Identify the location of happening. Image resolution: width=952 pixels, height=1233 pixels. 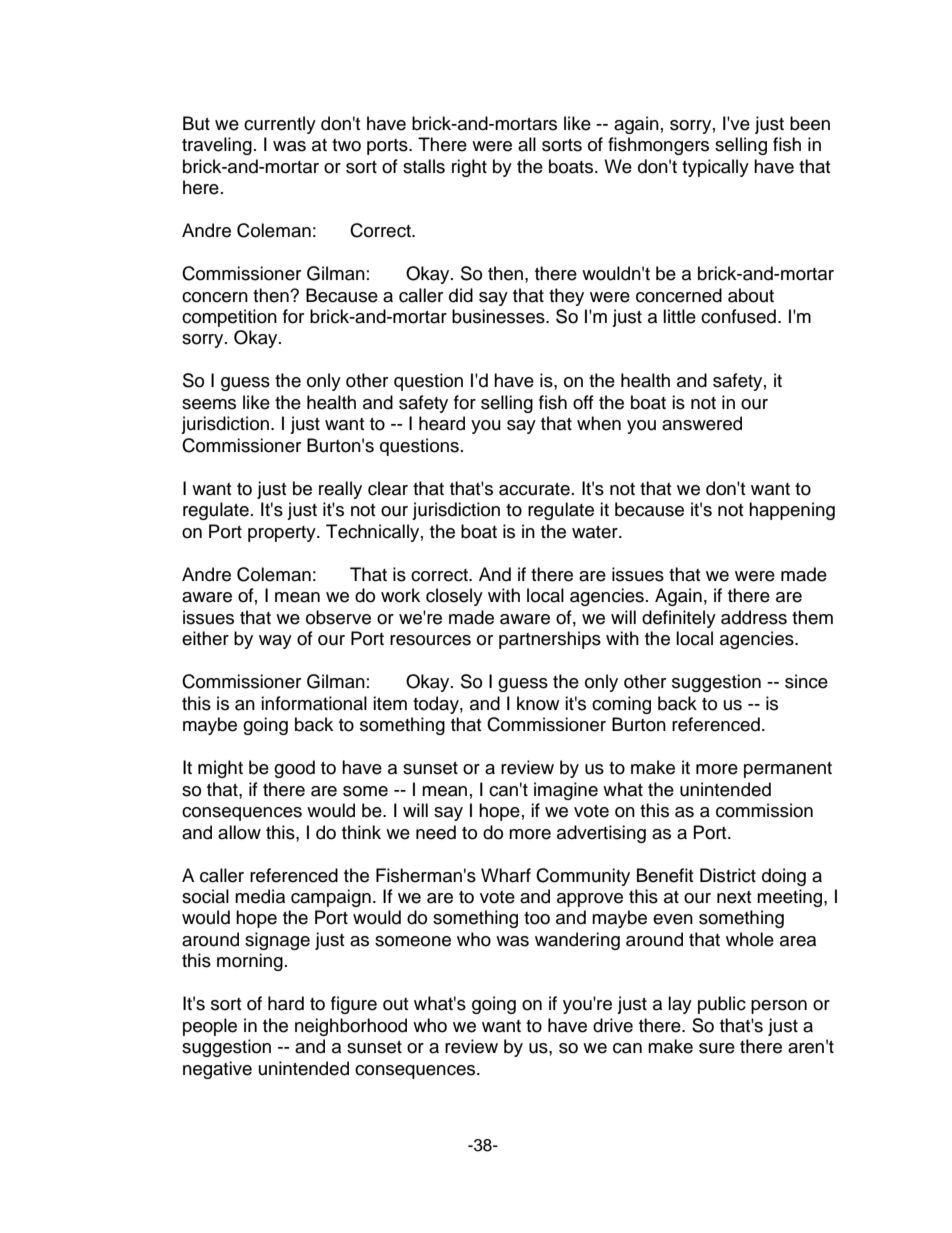
(792, 511).
